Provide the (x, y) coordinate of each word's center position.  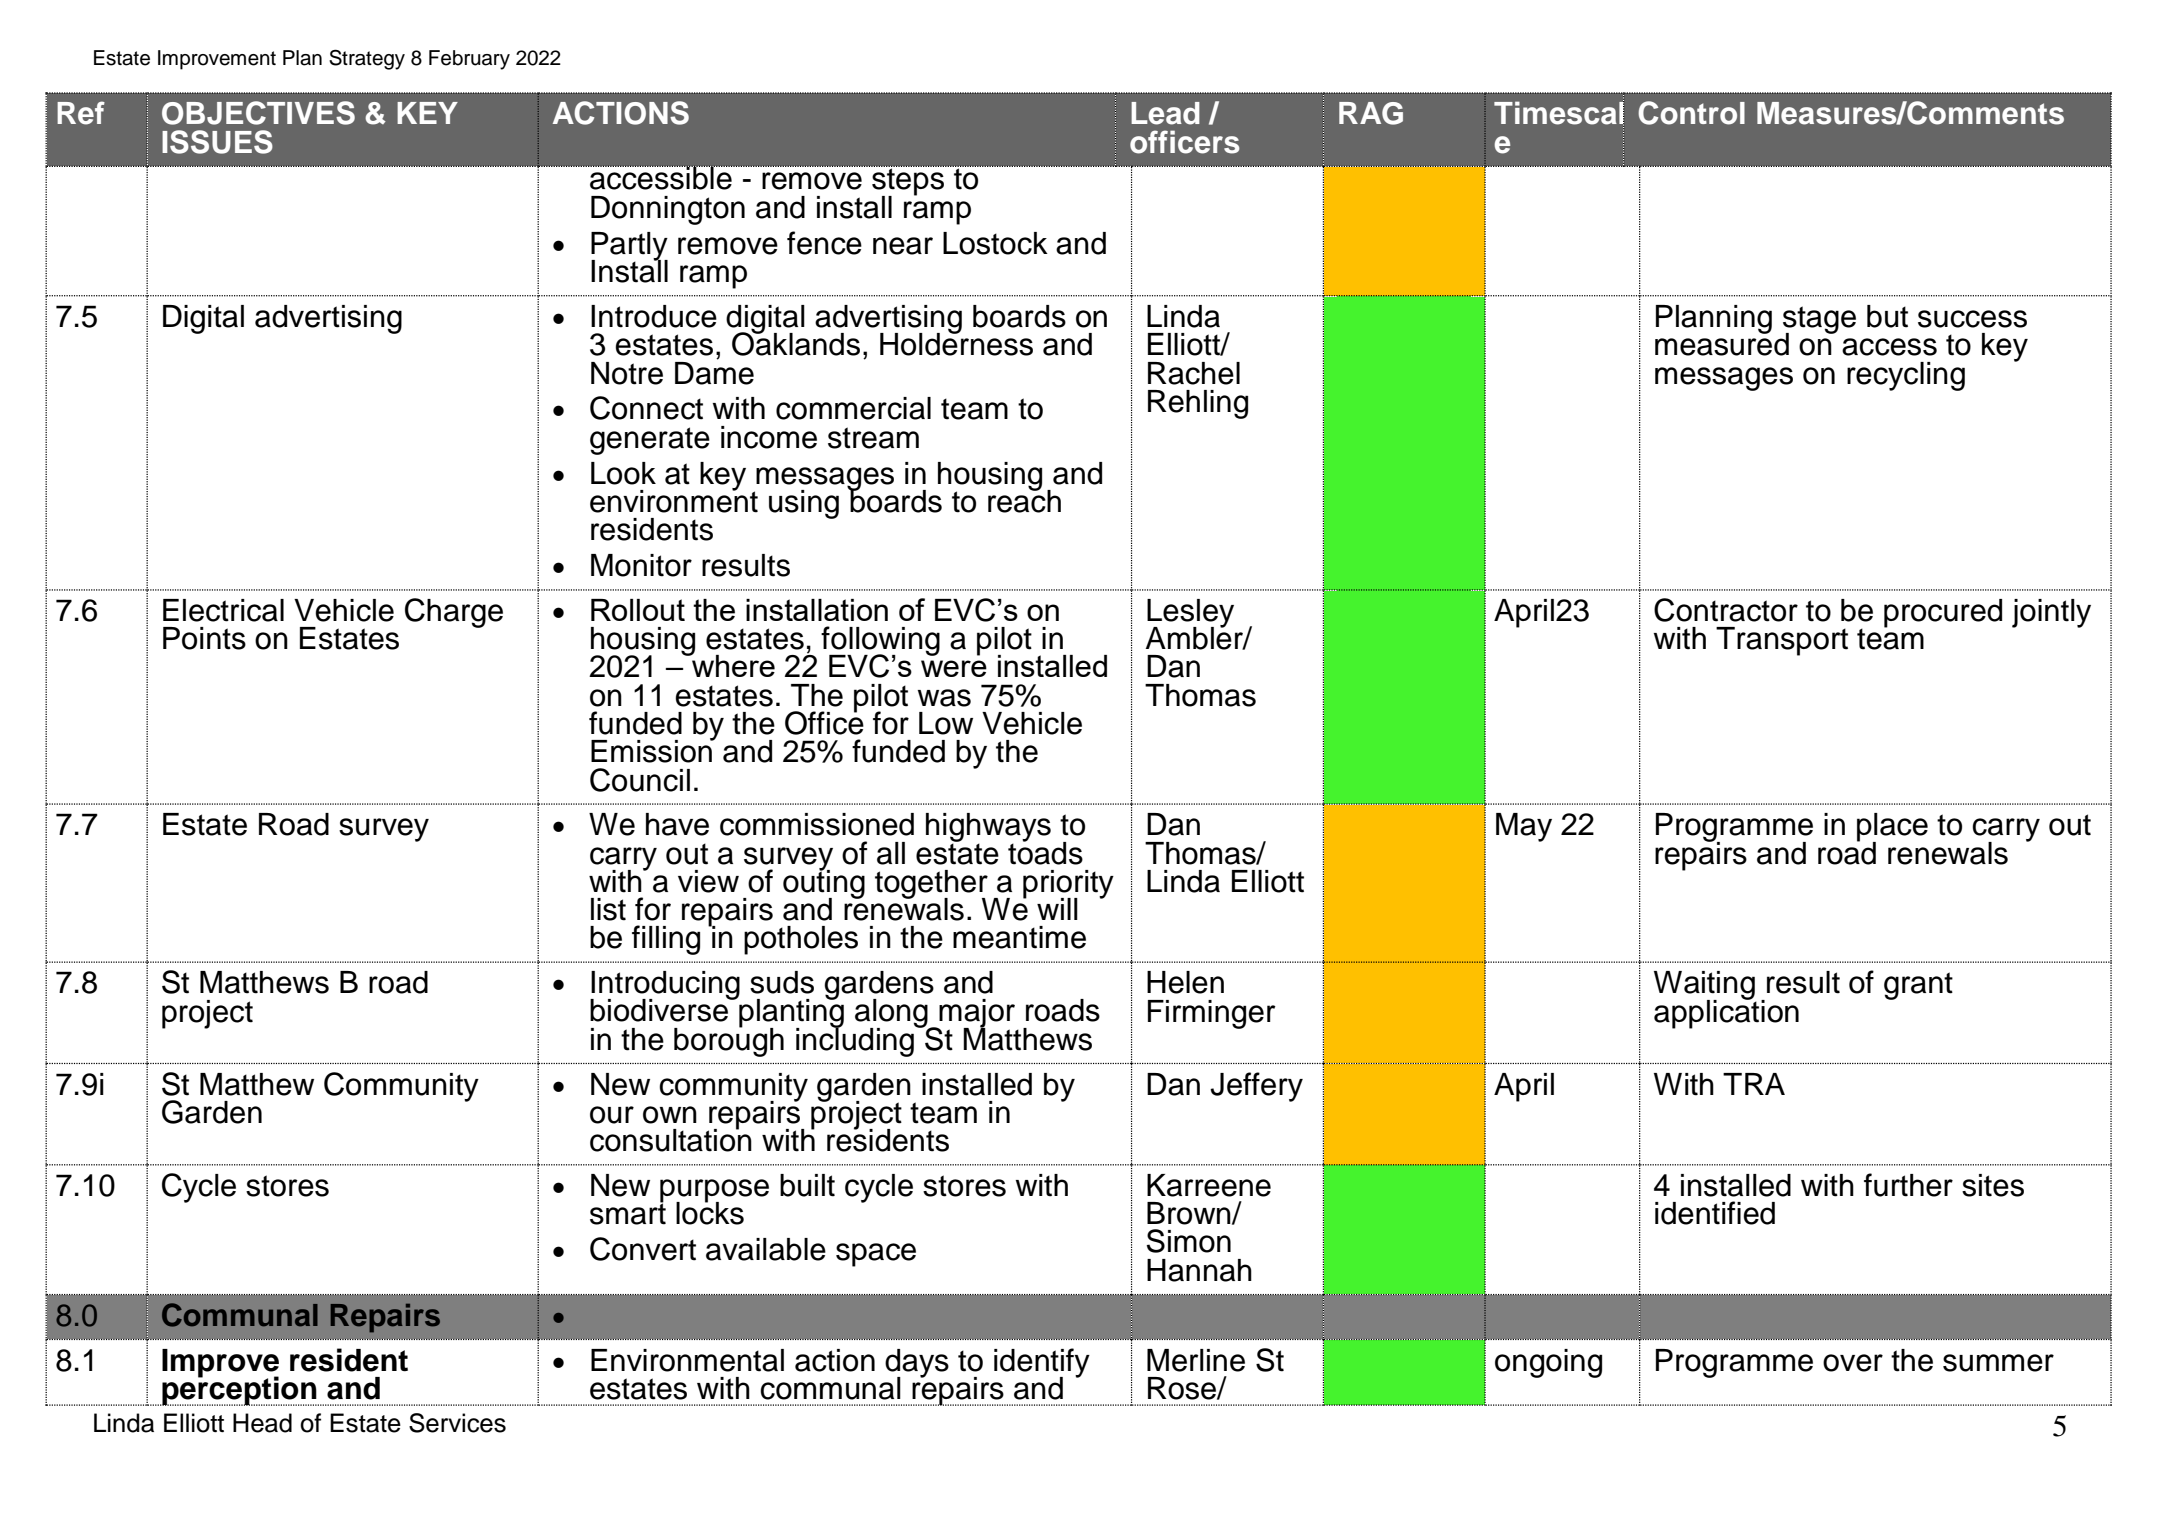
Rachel (1194, 373)
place (1892, 828)
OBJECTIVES (258, 113)
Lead (1165, 113)
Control (1691, 113)
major (977, 1014)
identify (1042, 1364)
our (612, 1115)
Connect (646, 408)
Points (204, 638)
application (1726, 1013)
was (944, 698)
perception (239, 1390)
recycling (1906, 376)
